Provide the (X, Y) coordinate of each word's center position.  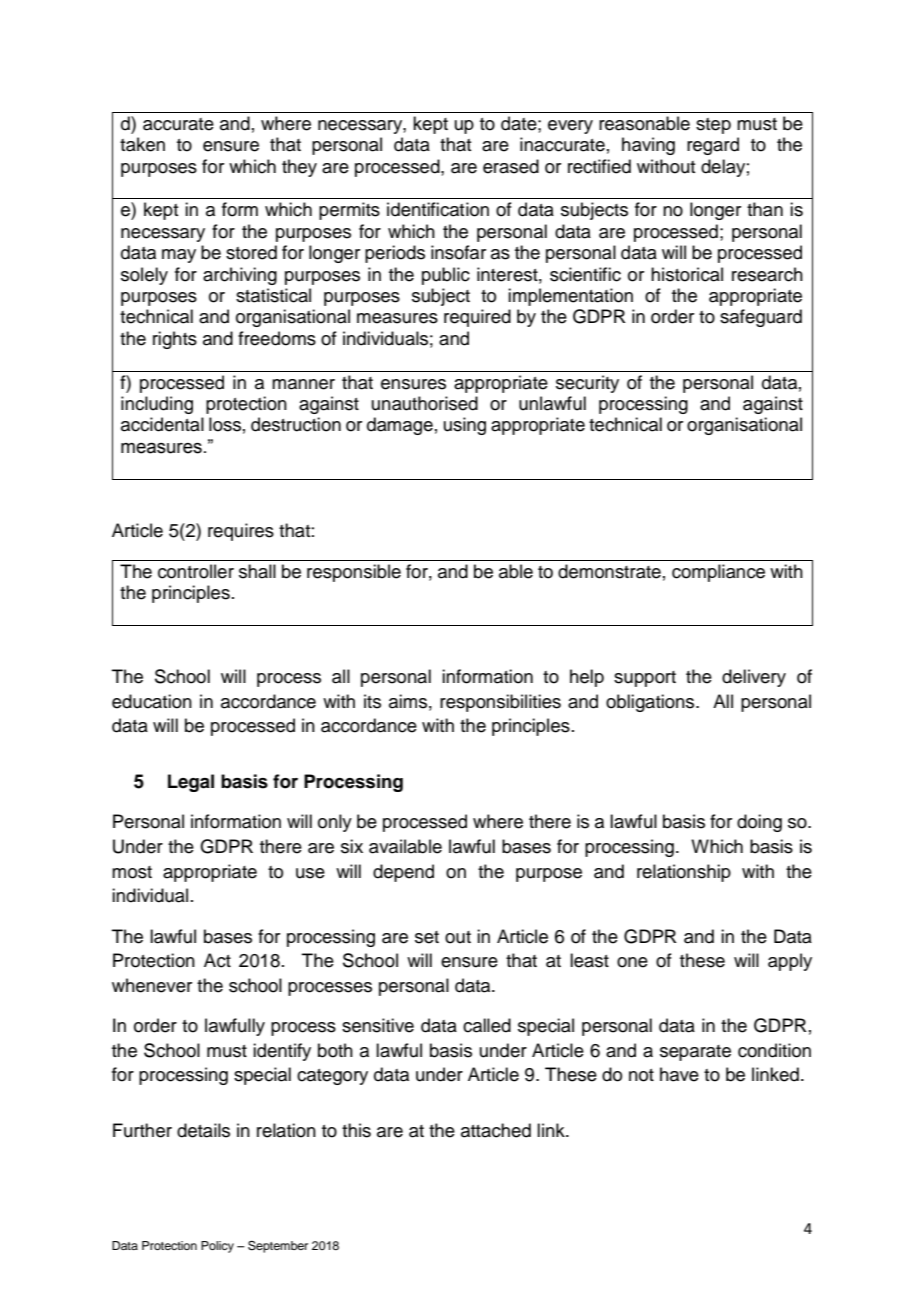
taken (142, 144)
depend (403, 873)
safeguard (761, 318)
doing (759, 823)
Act (217, 960)
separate (695, 1053)
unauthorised (425, 403)
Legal (191, 783)
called (487, 1025)
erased (511, 166)
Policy (217, 1247)
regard (713, 146)
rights (175, 340)
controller (196, 571)
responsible (354, 573)
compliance (718, 573)
